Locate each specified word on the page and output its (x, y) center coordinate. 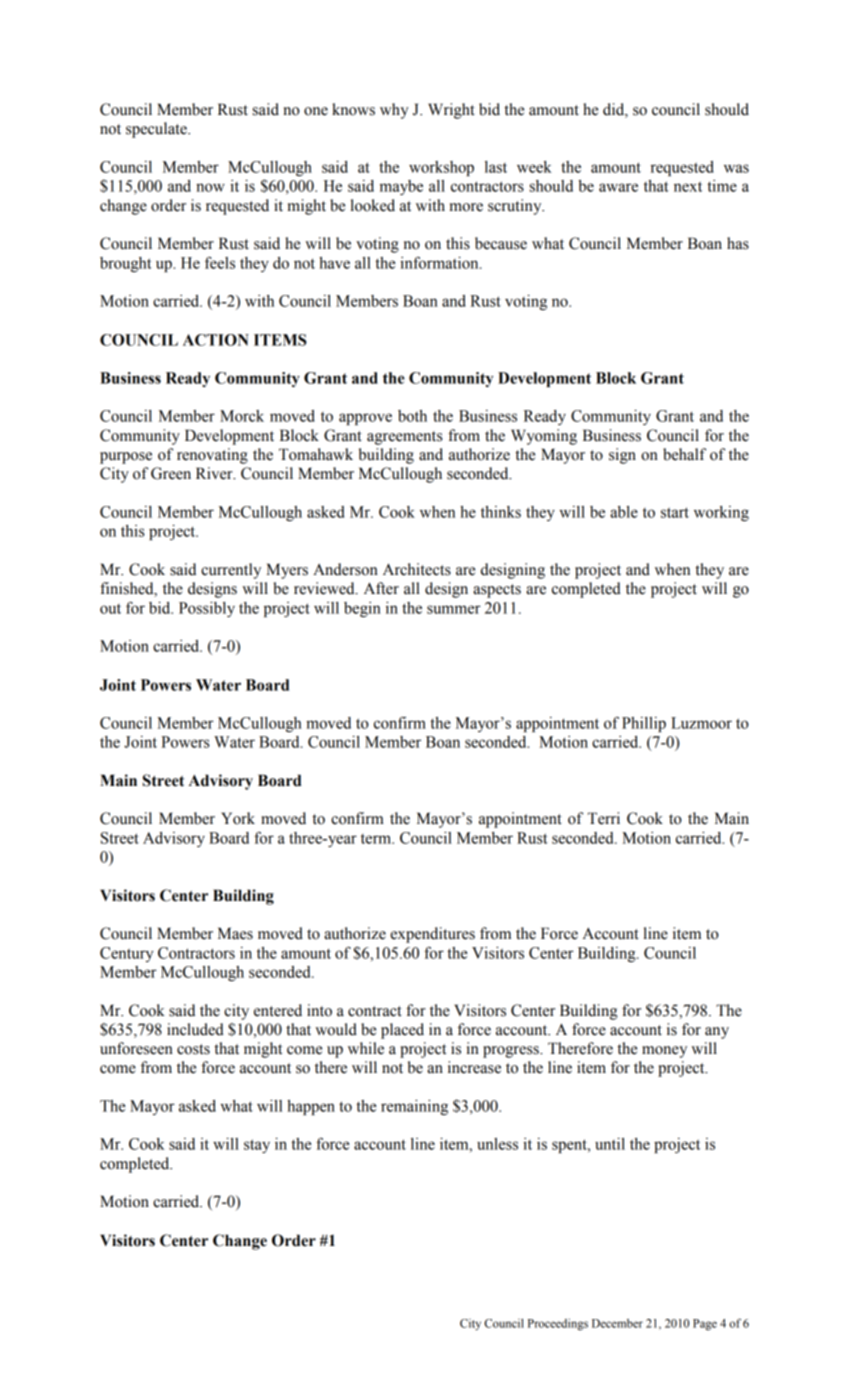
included (195, 1029)
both (412, 416)
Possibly (207, 609)
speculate (157, 130)
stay (257, 1146)
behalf (684, 454)
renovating (212, 456)
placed (402, 1031)
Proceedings (558, 1324)
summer (454, 609)
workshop (441, 168)
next (688, 186)
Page (705, 1325)
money (664, 1052)
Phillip (644, 724)
